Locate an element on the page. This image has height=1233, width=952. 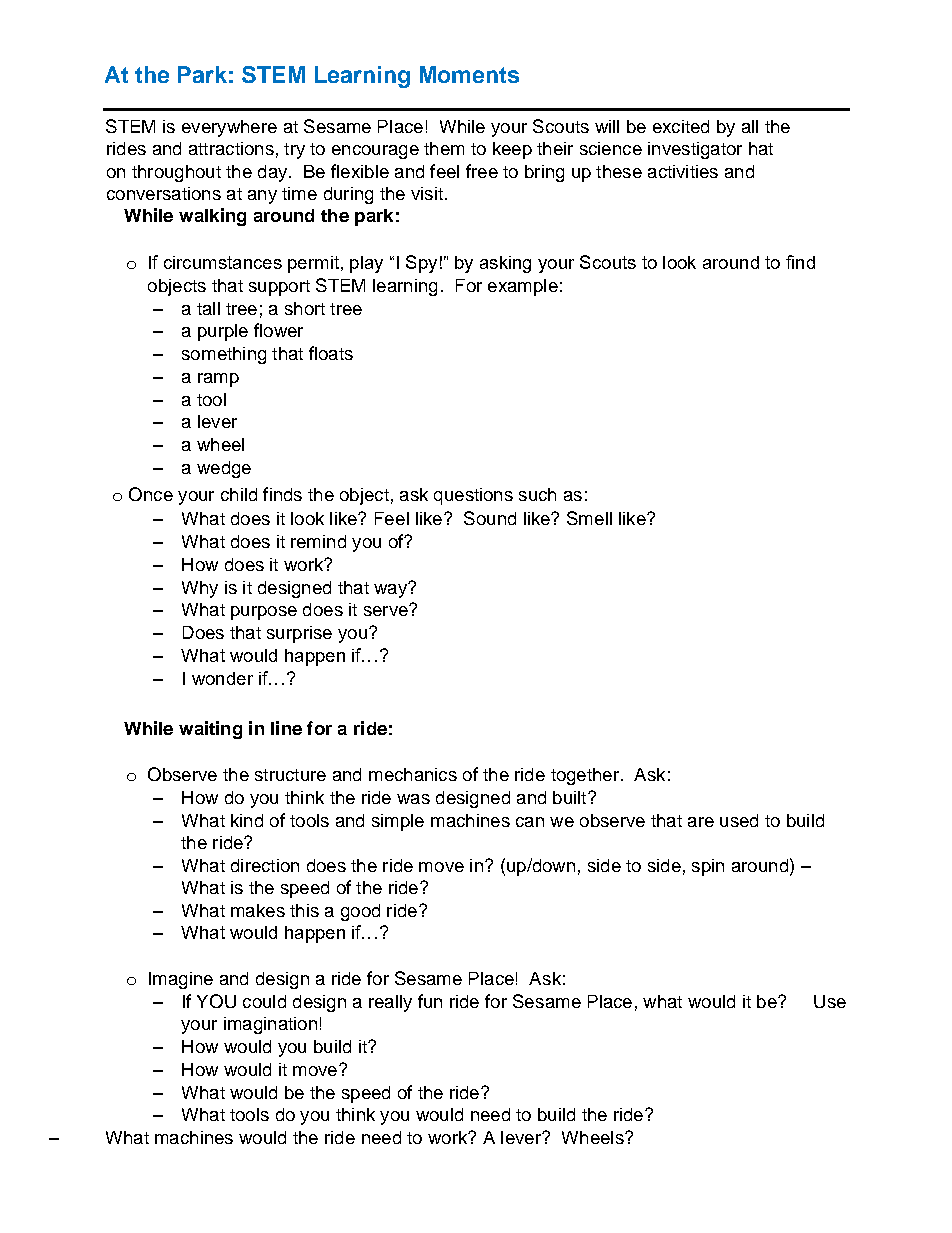
was is located at coordinates (413, 799).
